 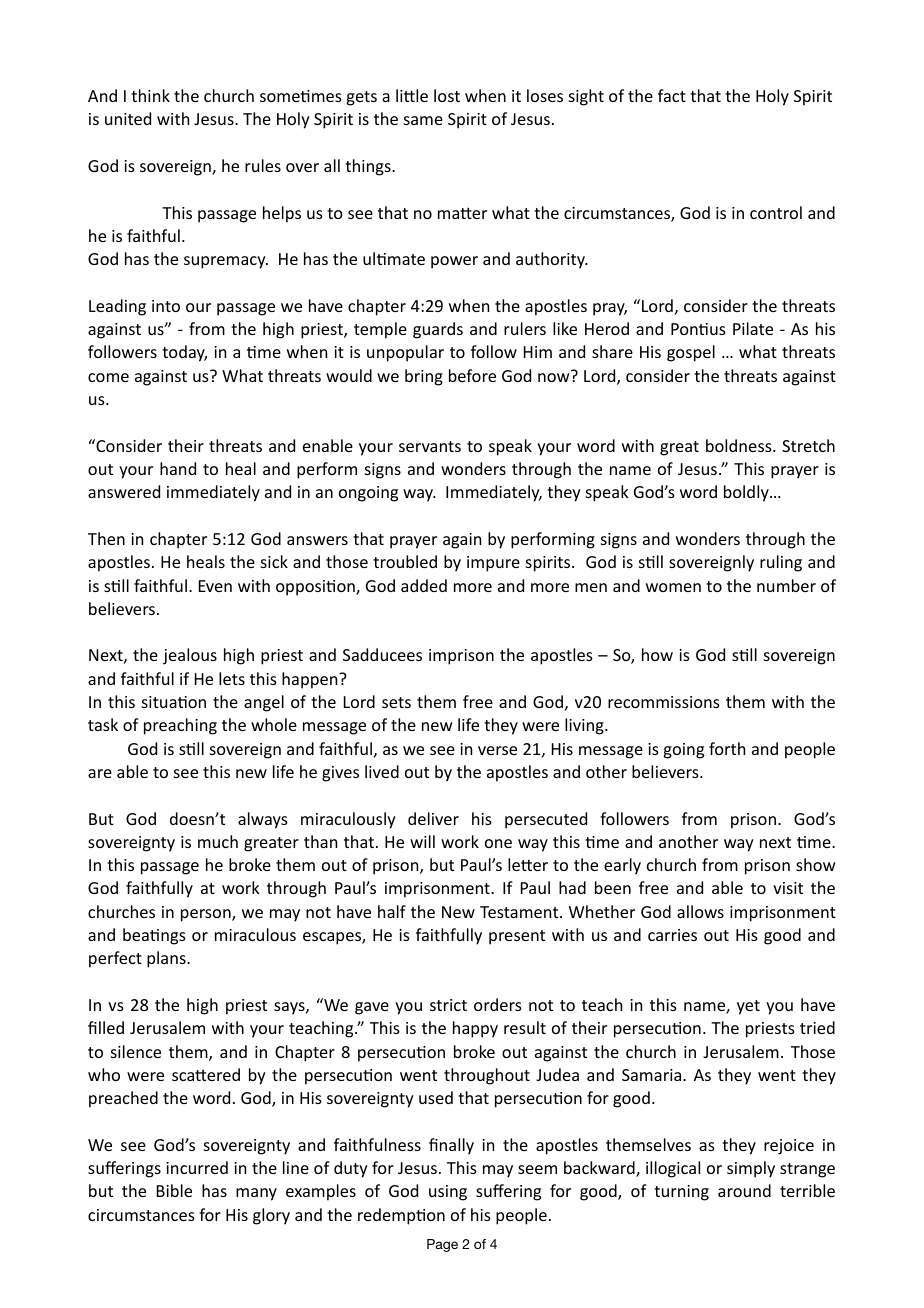 What do you see at coordinates (448, 1193) in the page?
I see `using` at bounding box center [448, 1193].
